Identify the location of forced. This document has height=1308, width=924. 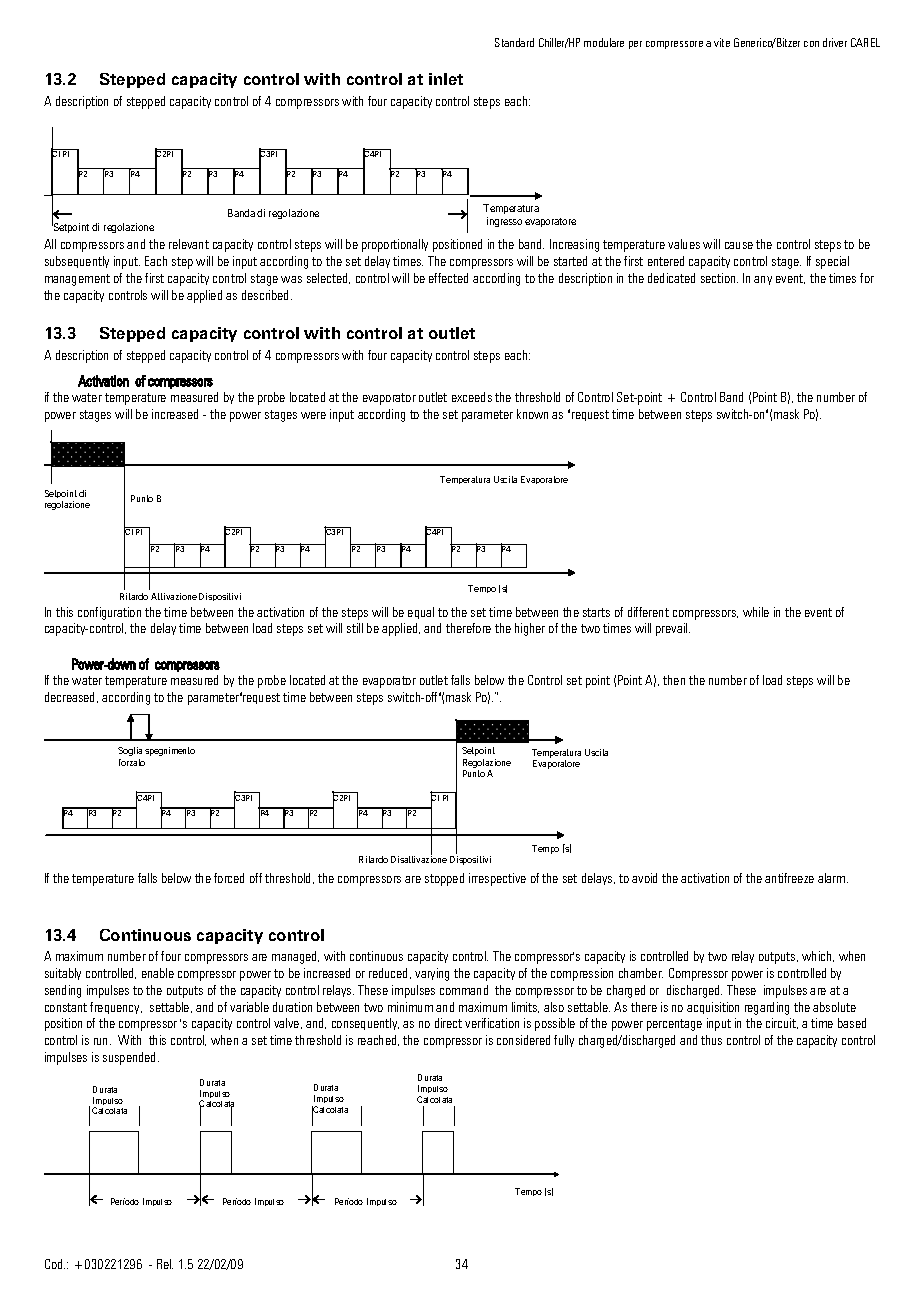
(229, 878).
